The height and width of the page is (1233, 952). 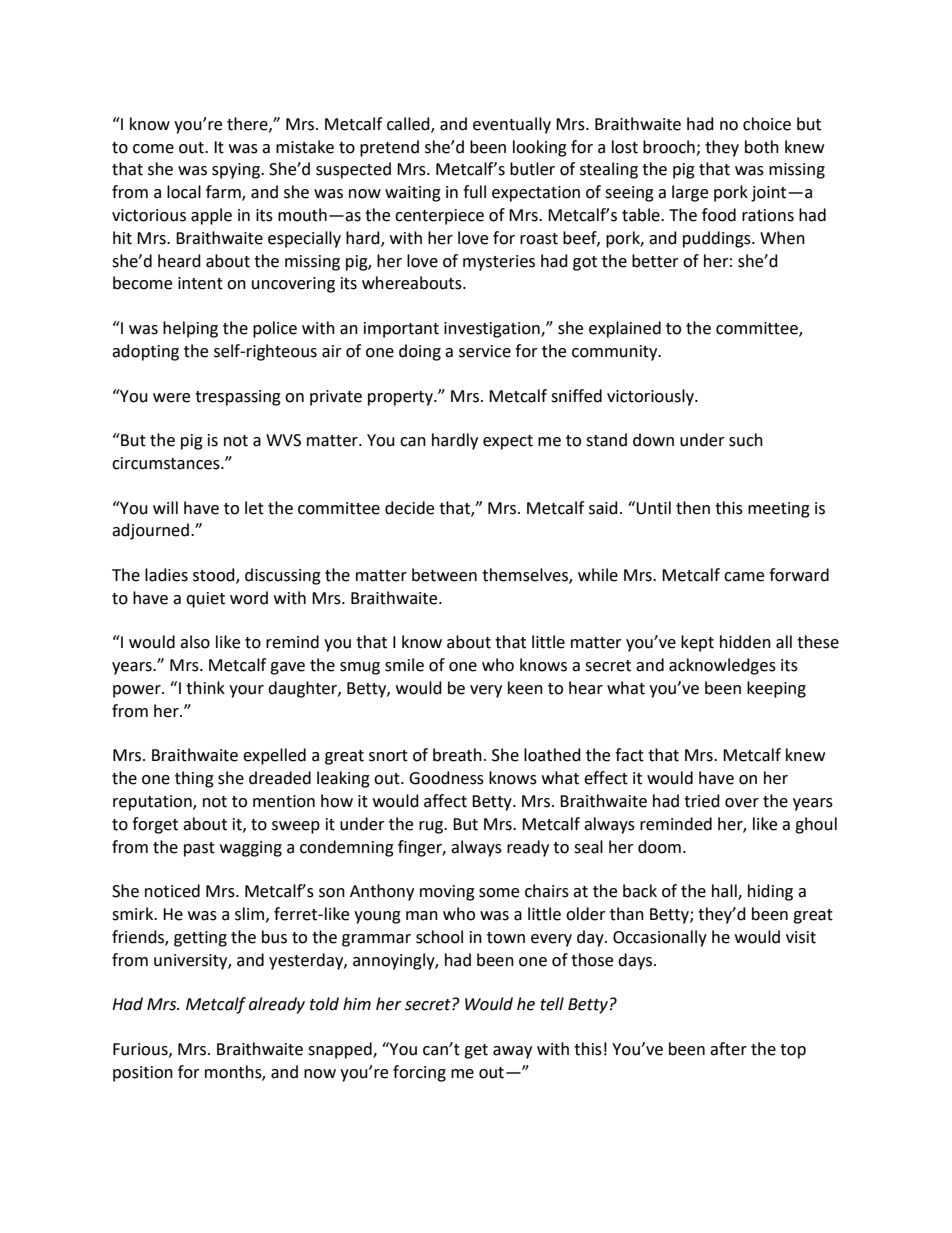 What do you see at coordinates (728, 1049) in the page?
I see `after` at bounding box center [728, 1049].
